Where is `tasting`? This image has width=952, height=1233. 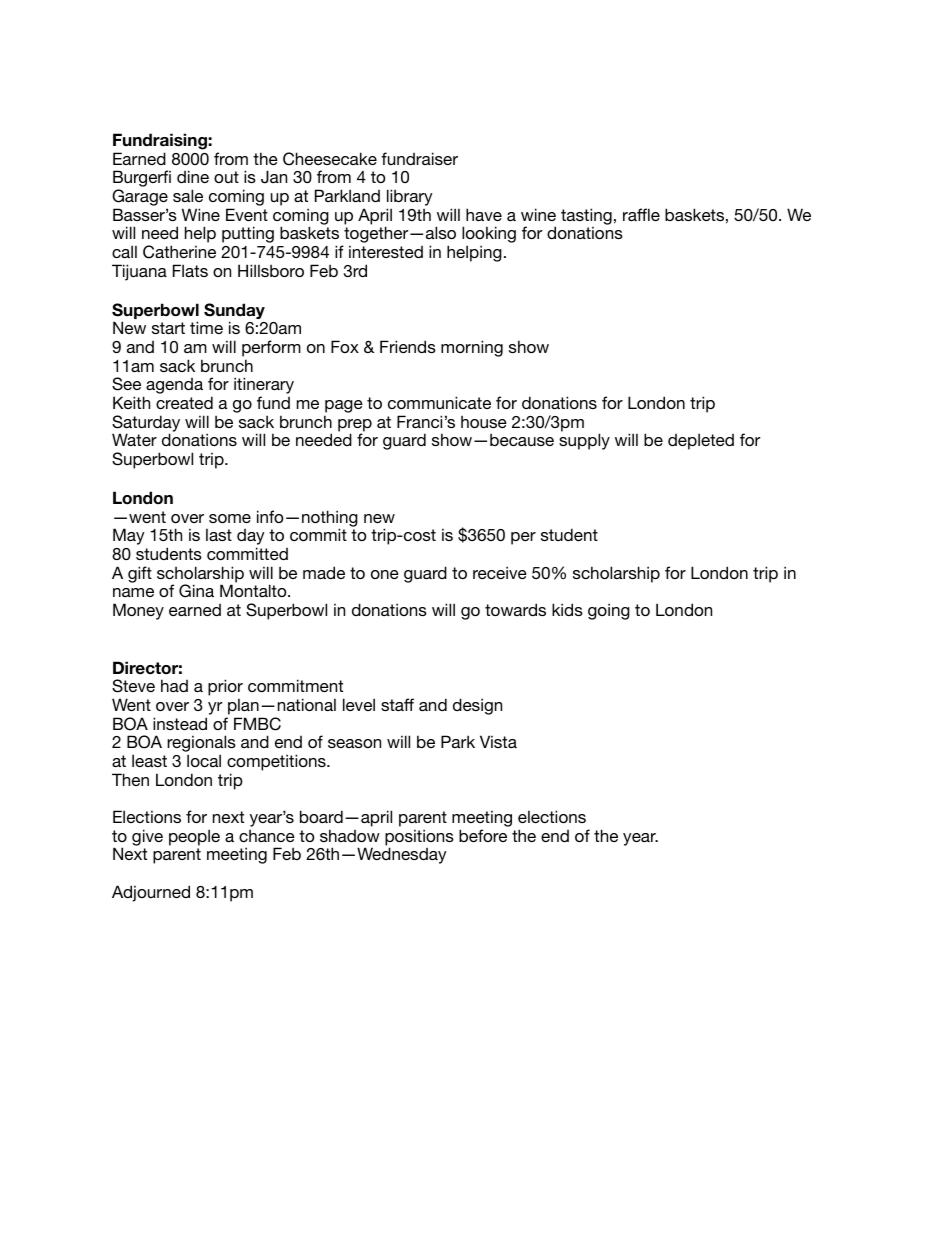
tasting is located at coordinates (586, 217).
